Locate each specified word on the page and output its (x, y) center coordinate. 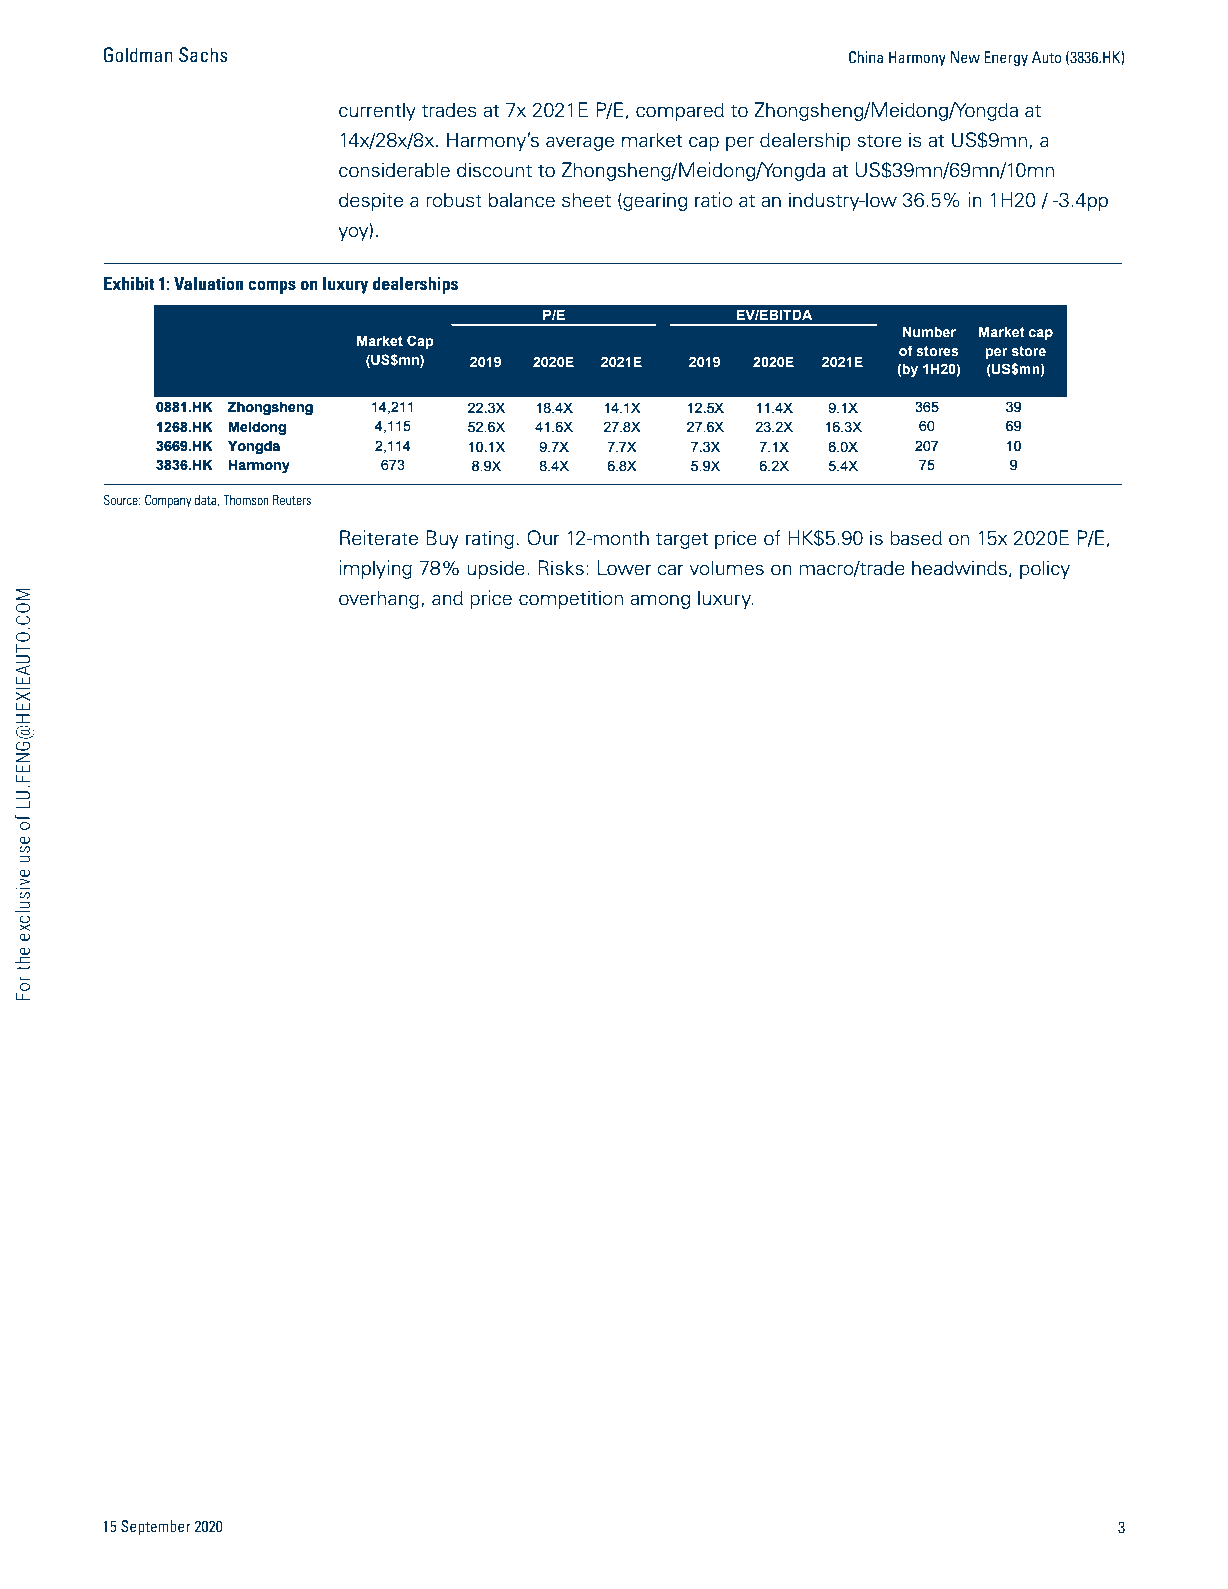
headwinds (959, 568)
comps (272, 287)
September (156, 1527)
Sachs (203, 55)
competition (571, 599)
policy (1045, 569)
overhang (379, 599)
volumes (726, 568)
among (660, 601)
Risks (561, 568)
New (965, 57)
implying (375, 569)
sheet (586, 200)
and (447, 598)
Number (929, 331)
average (580, 143)
